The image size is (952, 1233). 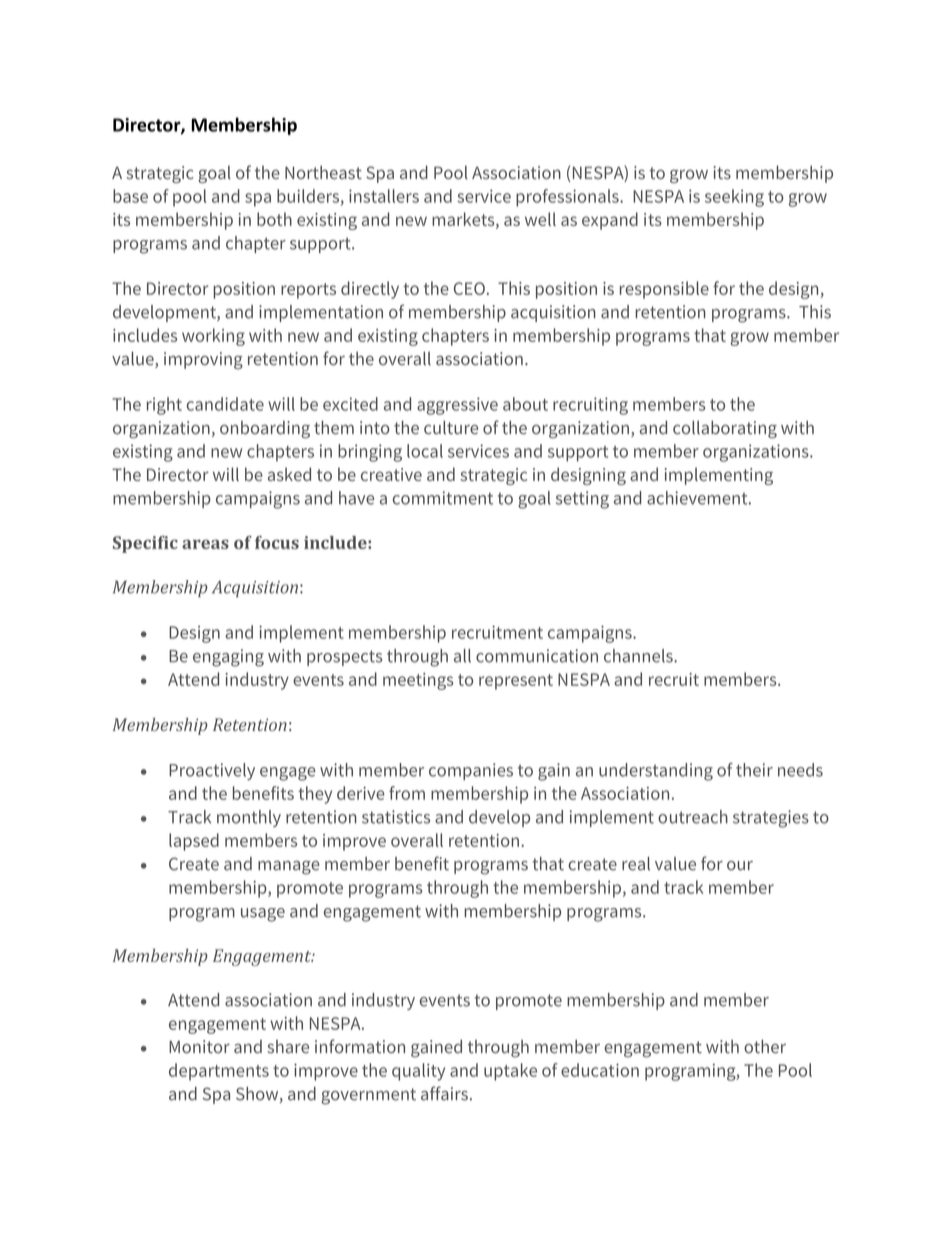 I want to click on aggressive, so click(x=457, y=406).
